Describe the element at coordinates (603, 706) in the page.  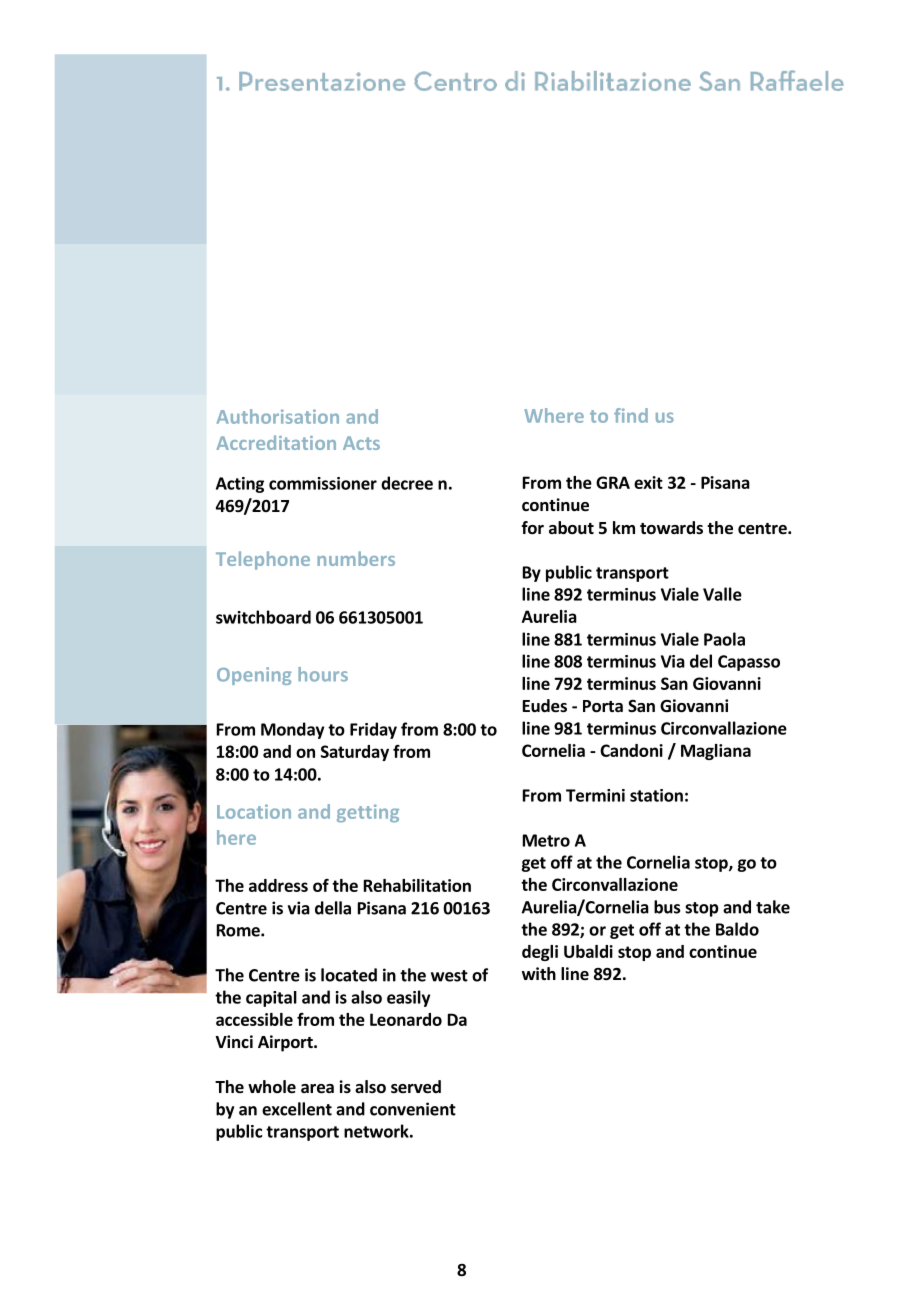
I see `Porta` at that location.
